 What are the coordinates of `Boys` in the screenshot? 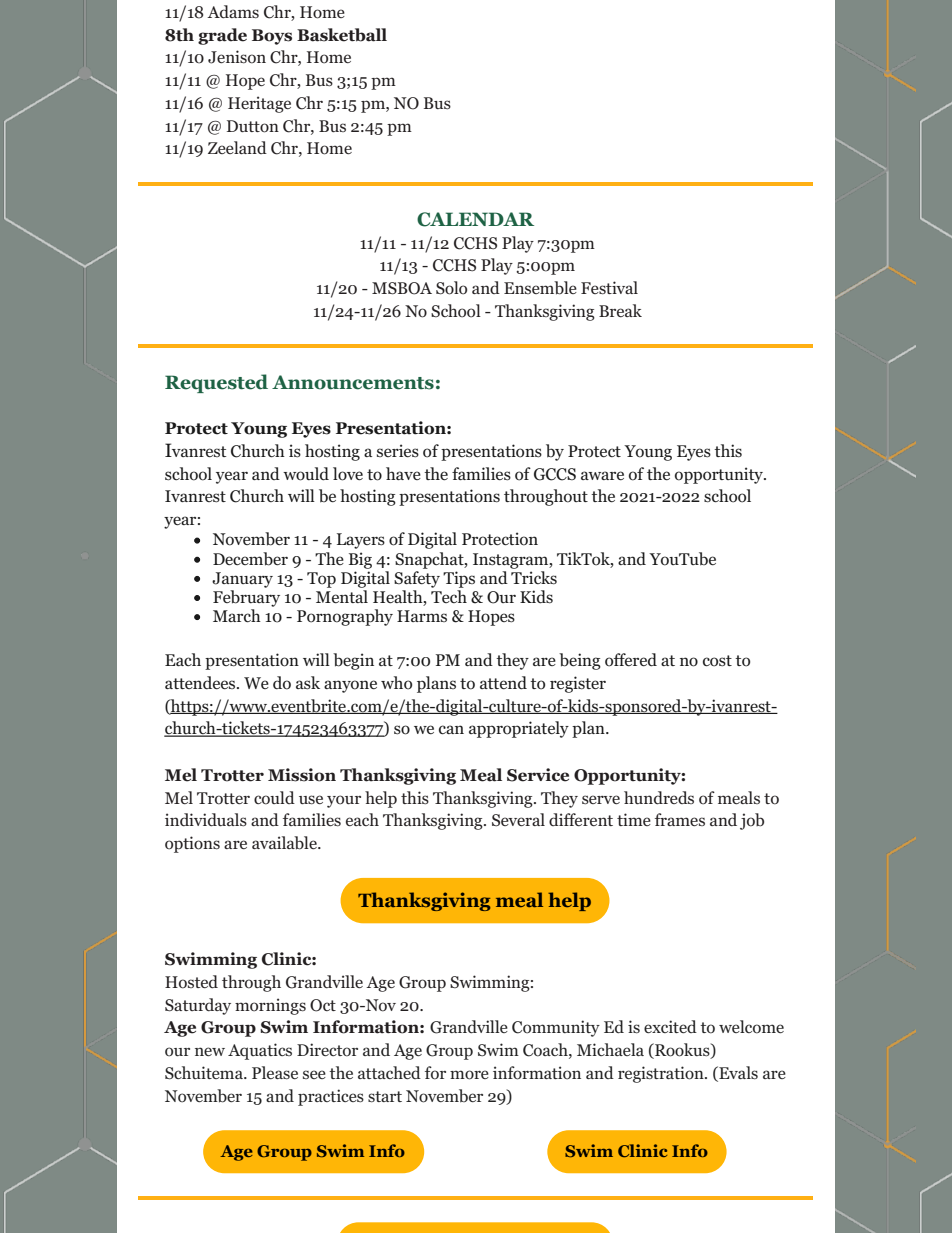 It's located at (272, 37).
